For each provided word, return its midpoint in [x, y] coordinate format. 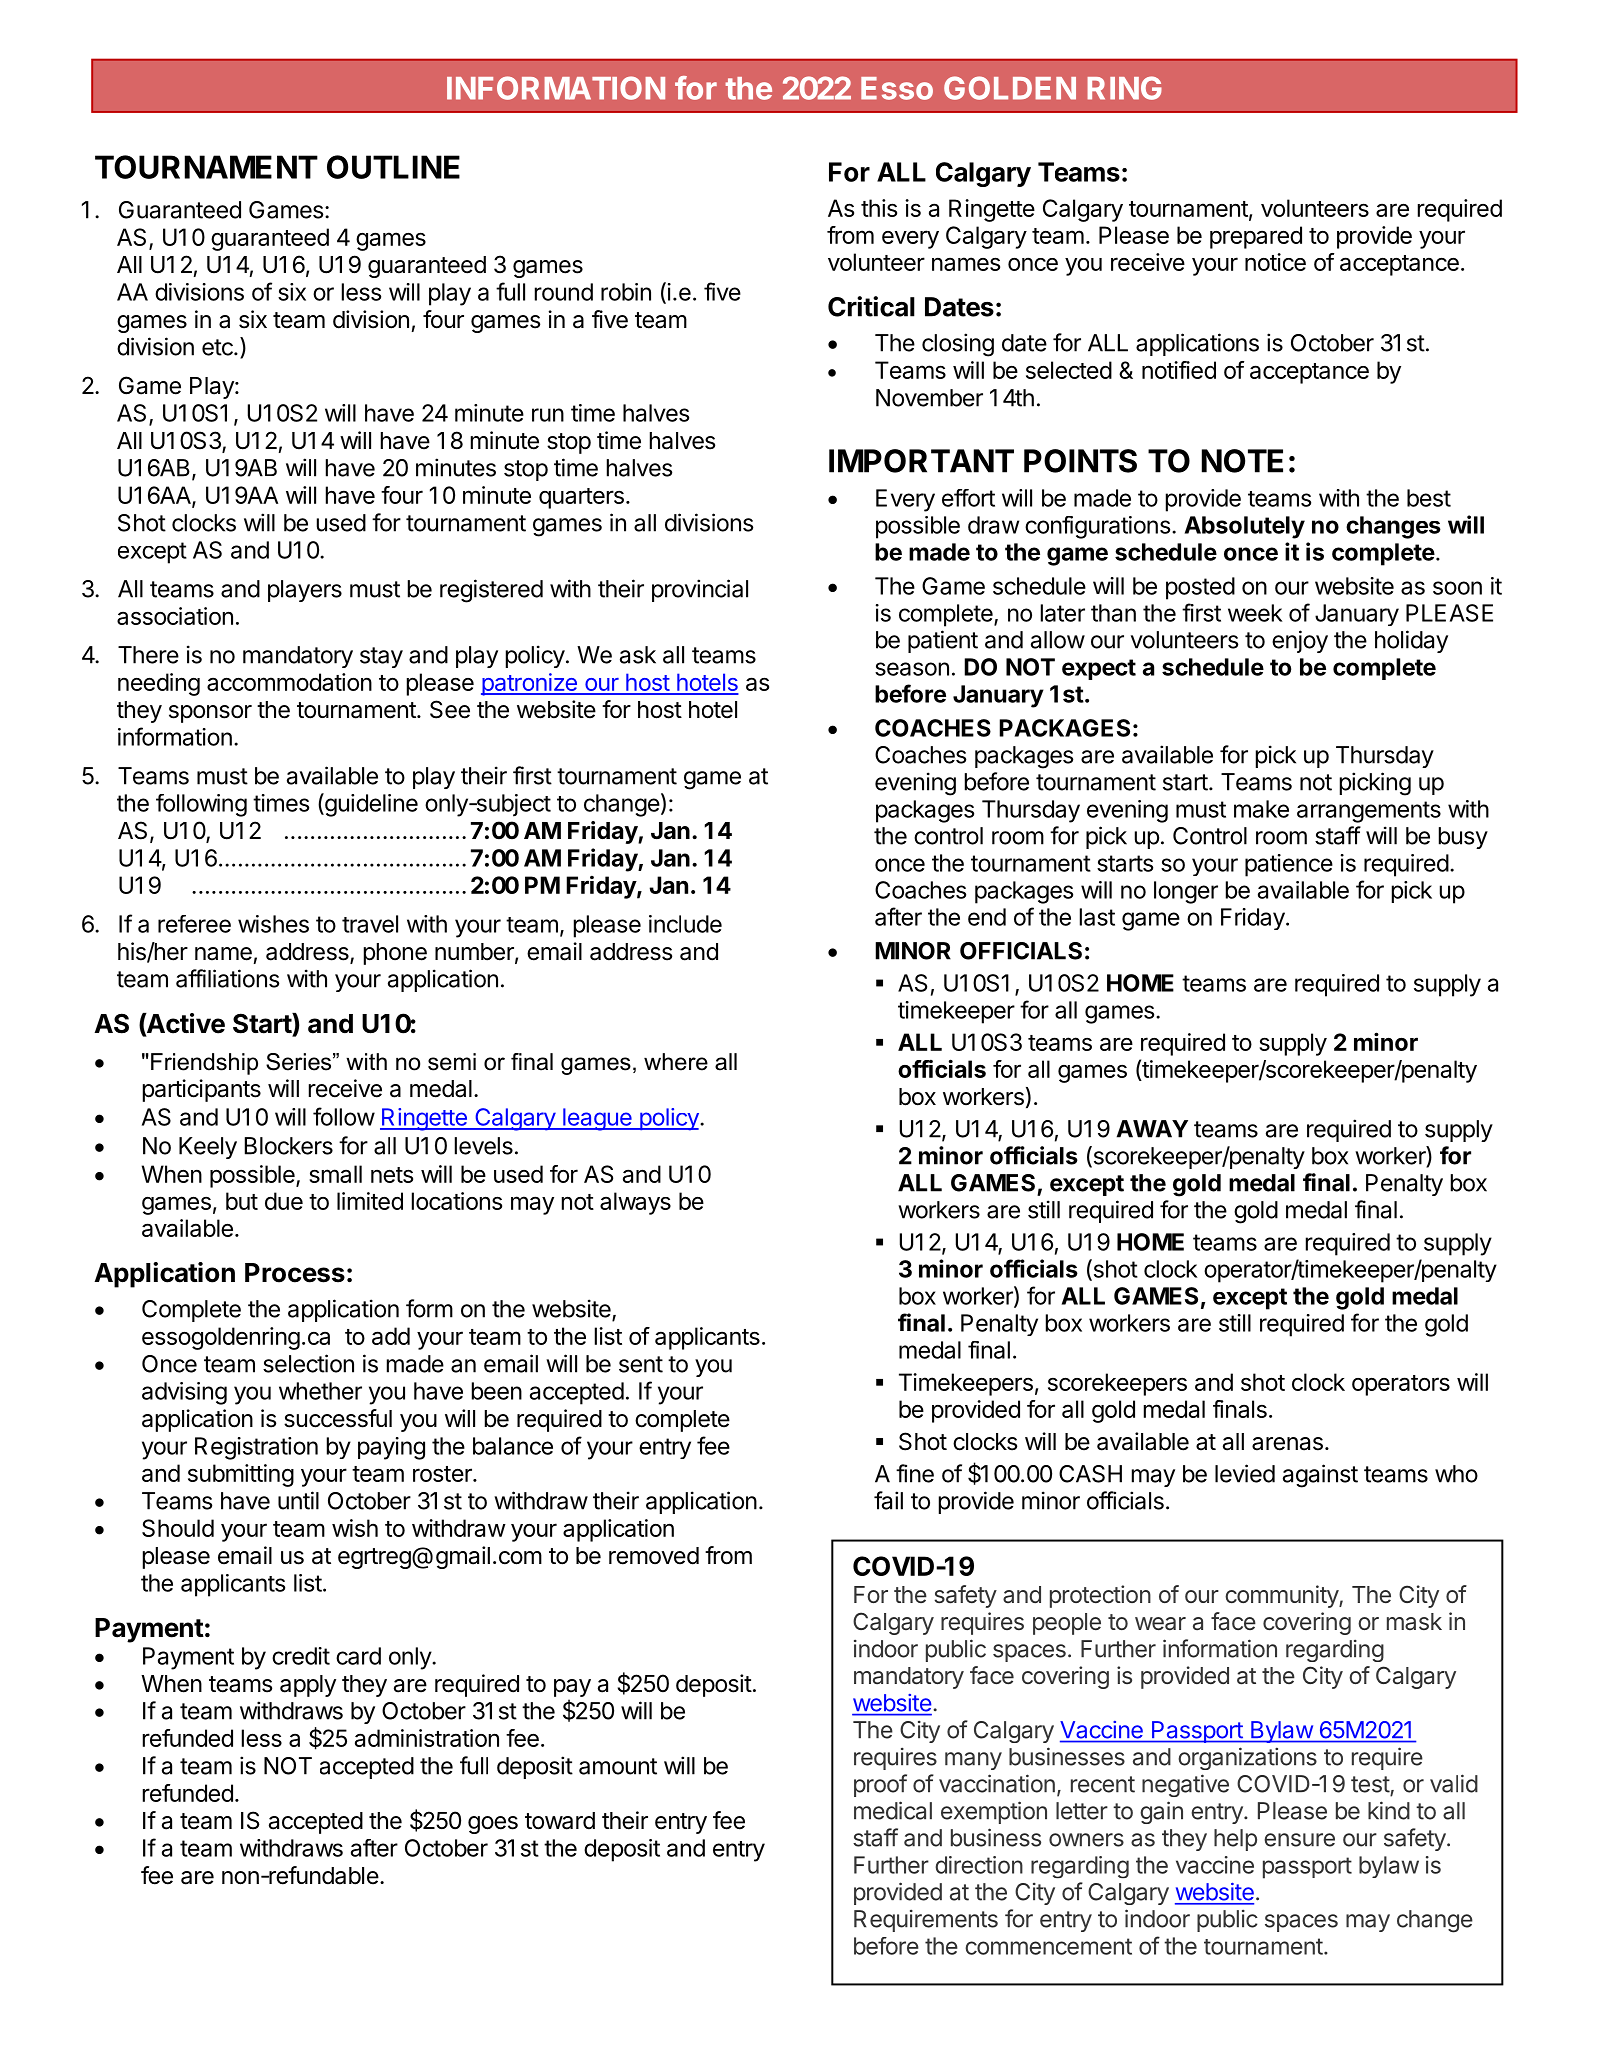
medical [893, 1810]
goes [493, 1825]
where [676, 1062]
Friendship [204, 1064]
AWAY [1152, 1129]
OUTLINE [393, 167]
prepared [1256, 237]
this [879, 208]
